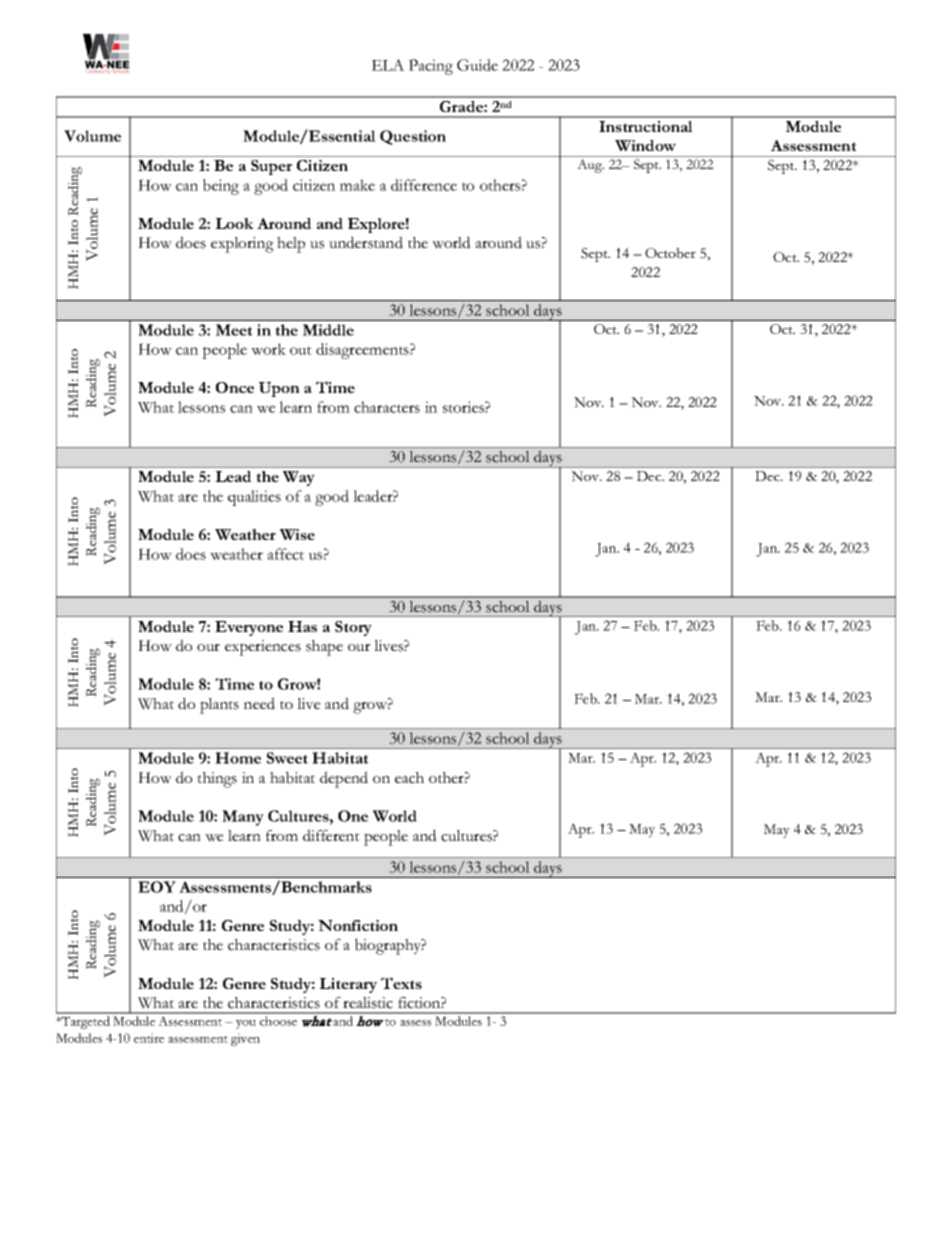 This image has width=952, height=1233. What do you see at coordinates (401, 983) in the image?
I see `Texts` at bounding box center [401, 983].
